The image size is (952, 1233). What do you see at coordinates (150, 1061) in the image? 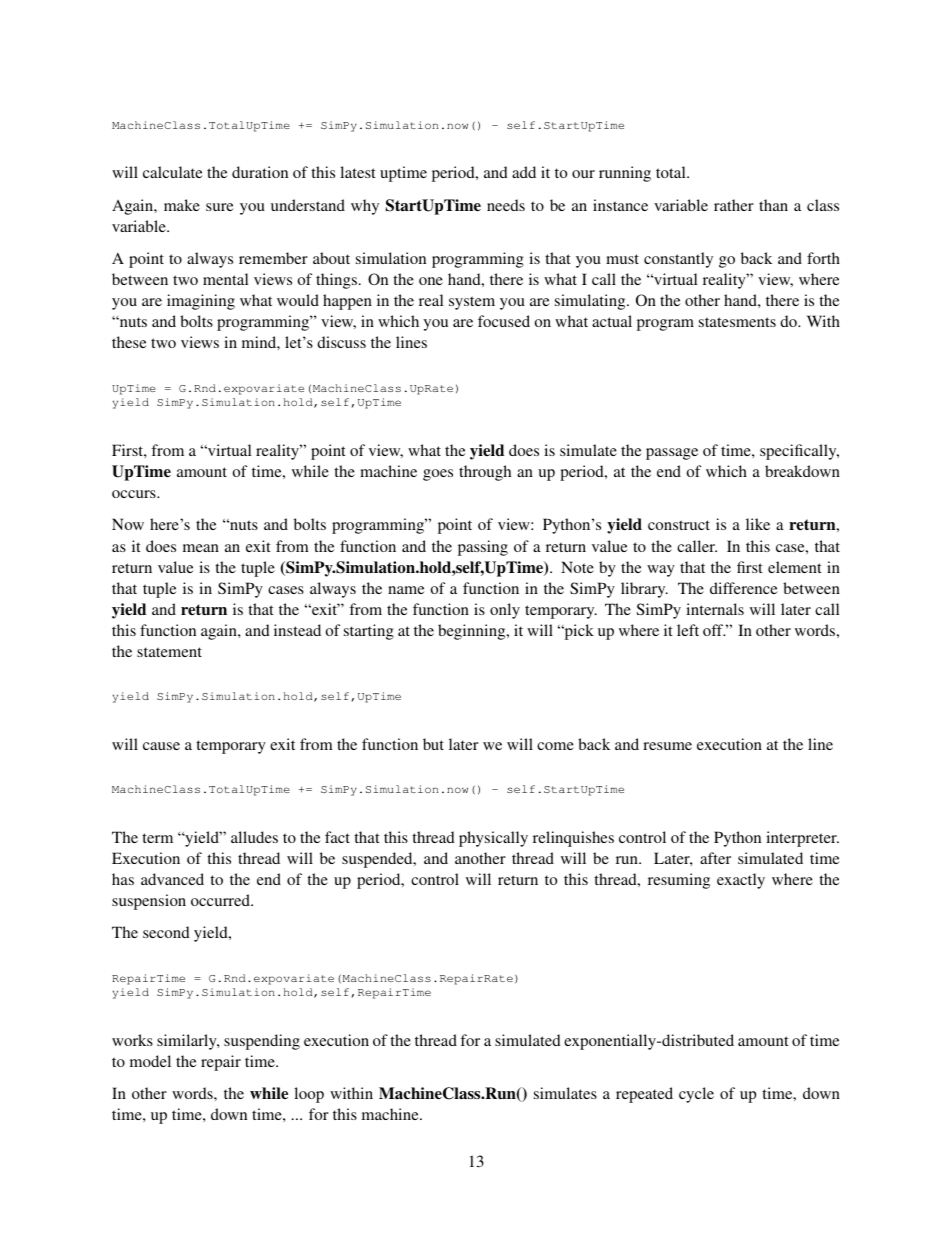
I see `model` at bounding box center [150, 1061].
